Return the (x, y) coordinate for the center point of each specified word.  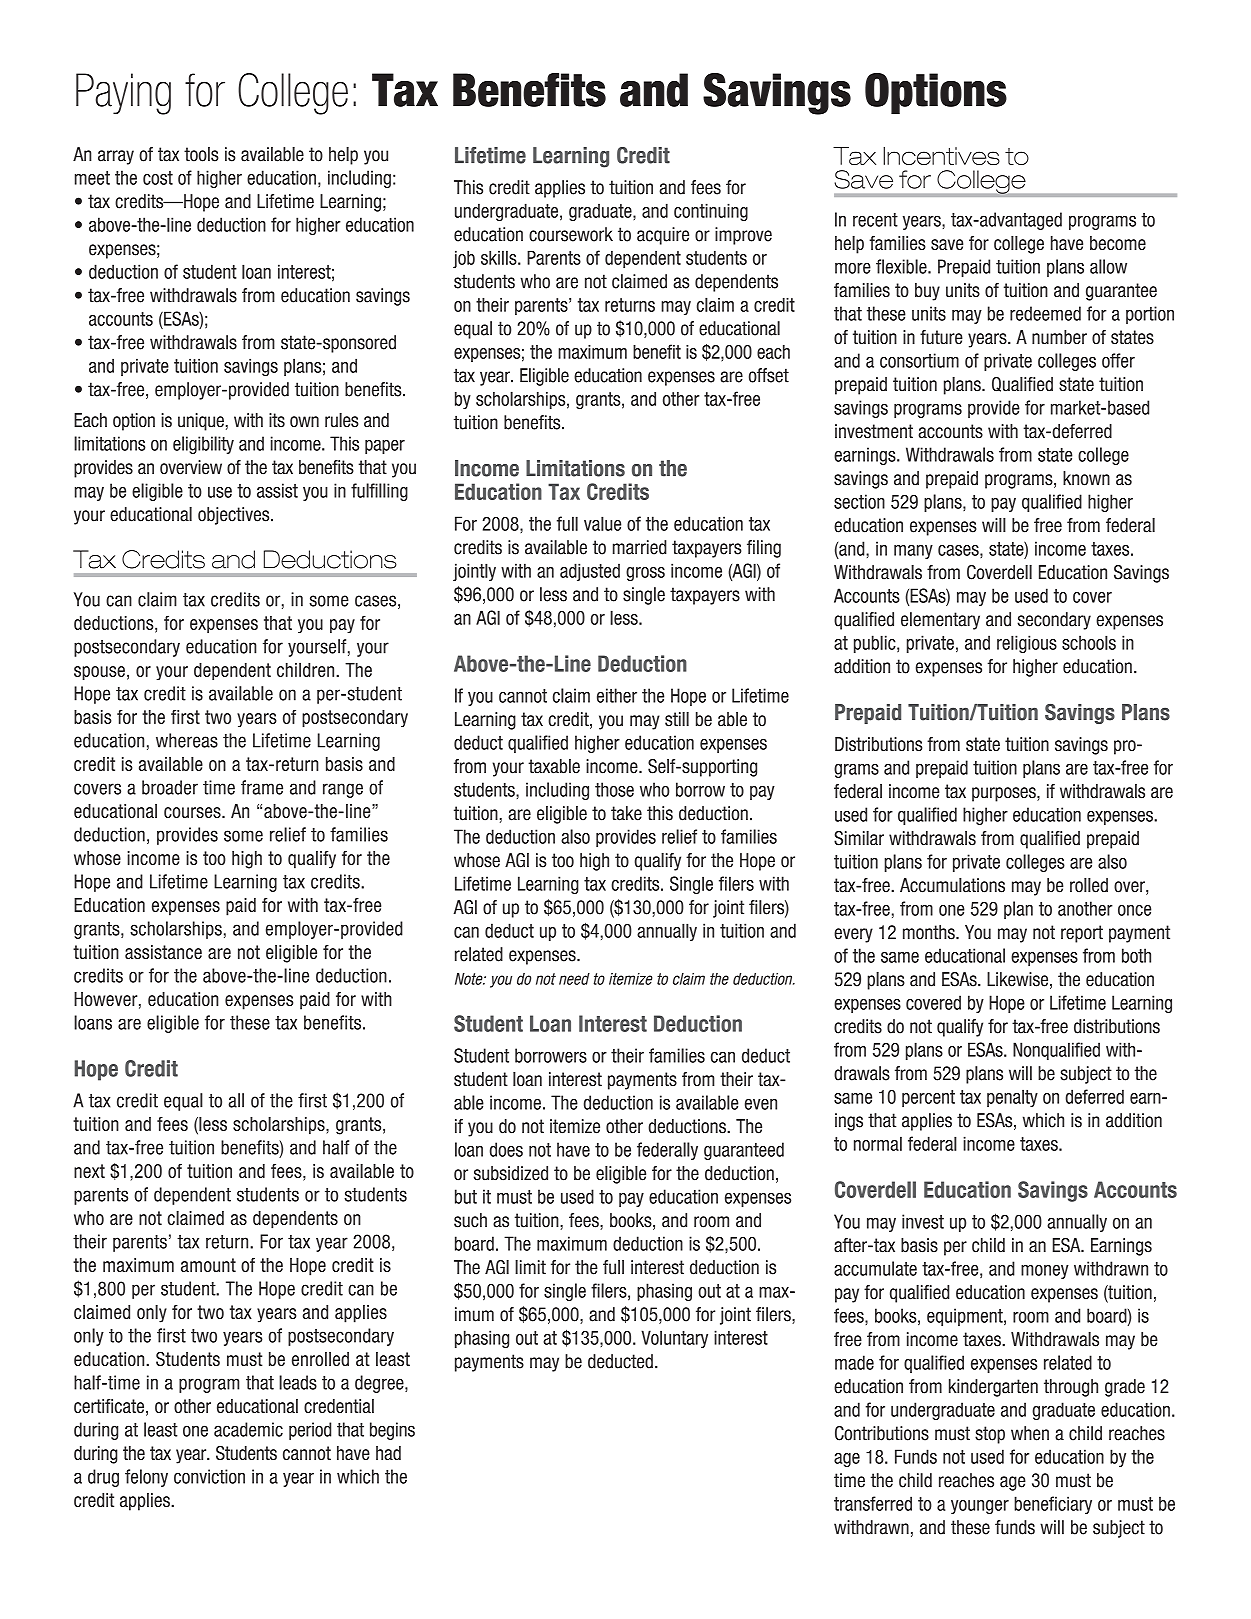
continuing (711, 212)
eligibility (203, 445)
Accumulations (952, 885)
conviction (209, 1476)
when (1030, 1433)
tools (201, 154)
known (1086, 478)
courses (193, 812)
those (614, 789)
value (602, 523)
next (89, 1171)
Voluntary (674, 1339)
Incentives (941, 156)
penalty (1012, 1098)
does (506, 1149)
